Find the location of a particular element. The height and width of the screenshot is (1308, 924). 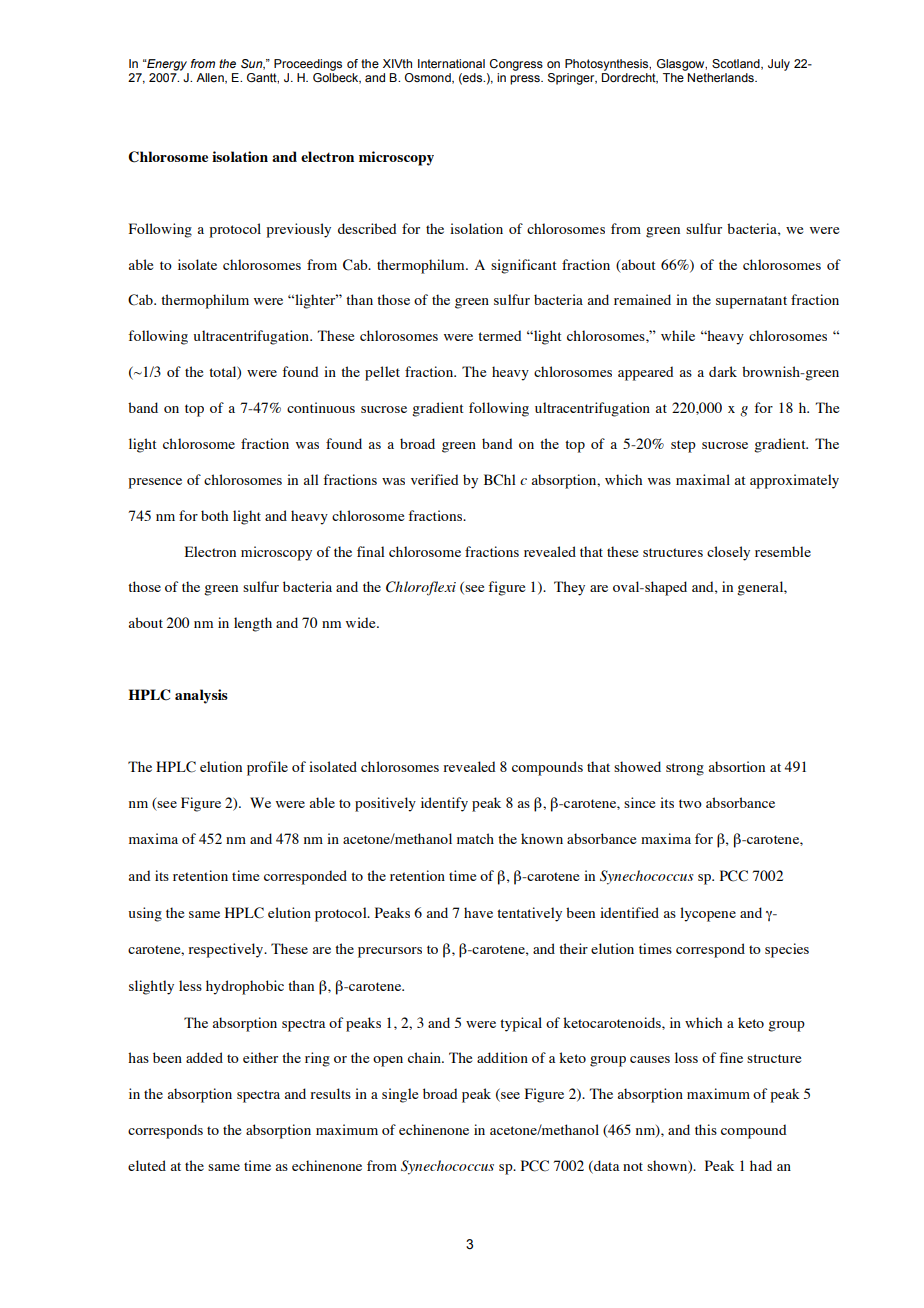

presence is located at coordinates (155, 483).
